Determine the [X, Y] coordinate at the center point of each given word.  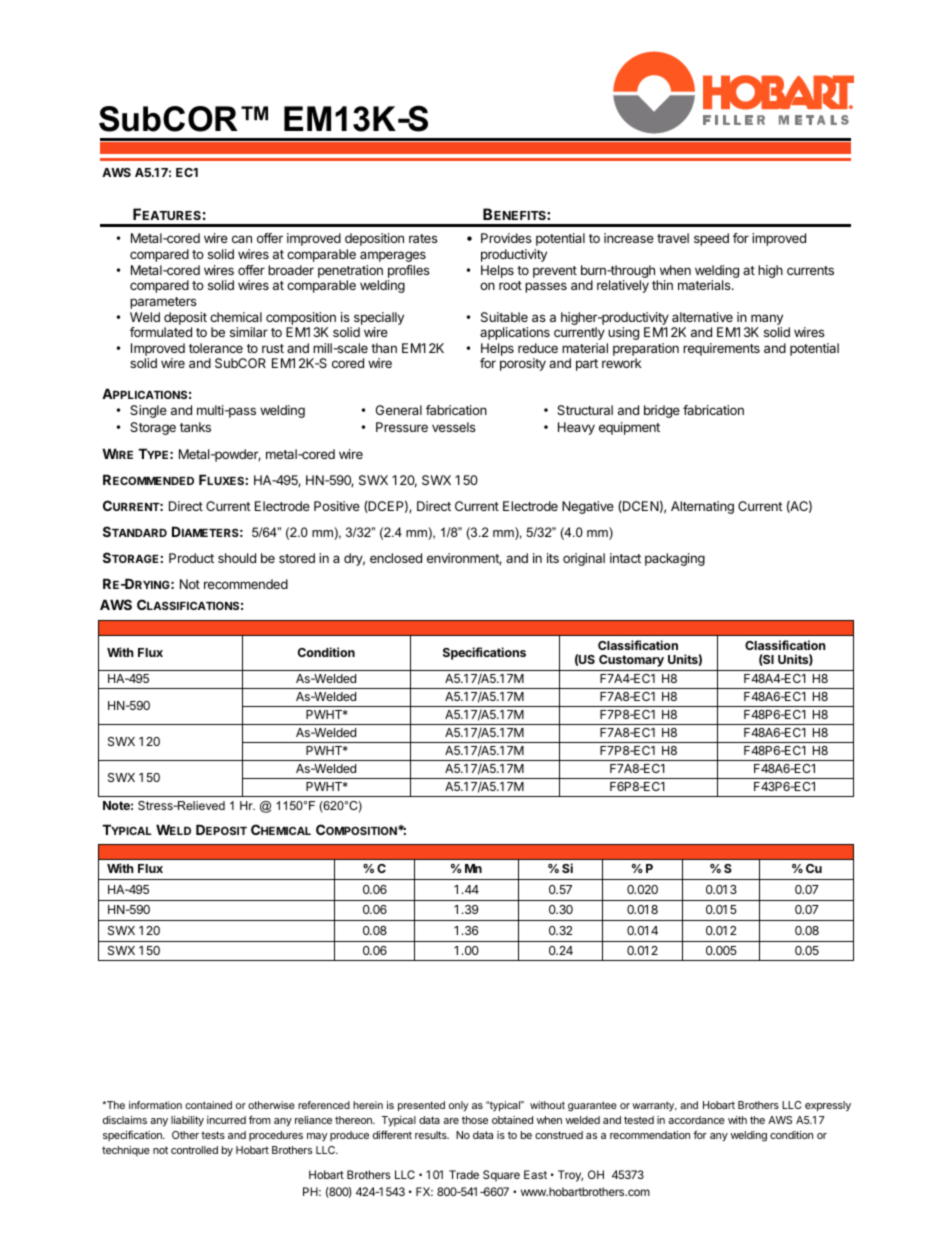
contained [208, 1105]
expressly [828, 1106]
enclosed [396, 558]
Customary [631, 661]
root [510, 285]
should [237, 558]
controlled [194, 1150]
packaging [675, 559]
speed [711, 239]
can [242, 239]
